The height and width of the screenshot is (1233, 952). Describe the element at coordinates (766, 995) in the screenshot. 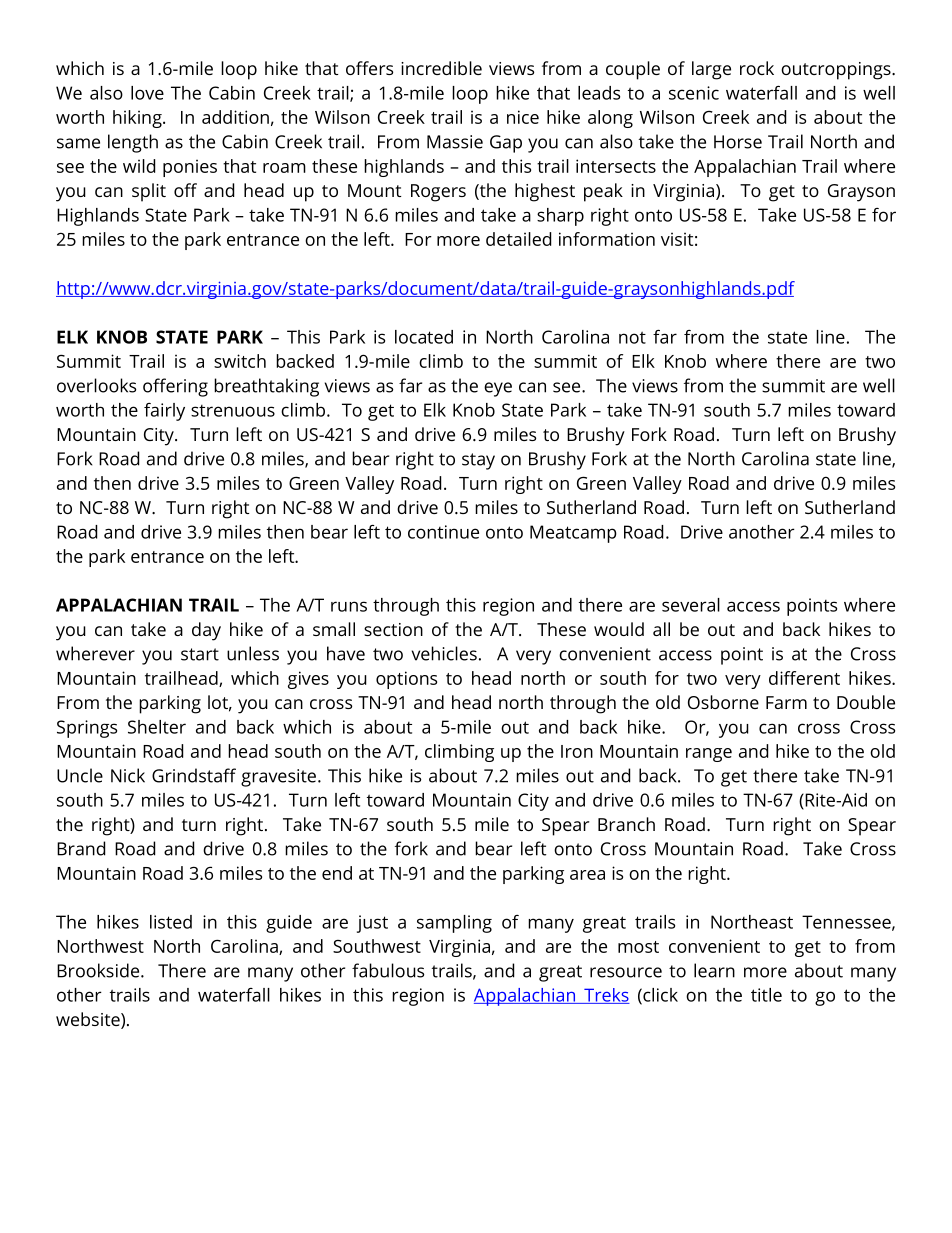

I see `title` at that location.
